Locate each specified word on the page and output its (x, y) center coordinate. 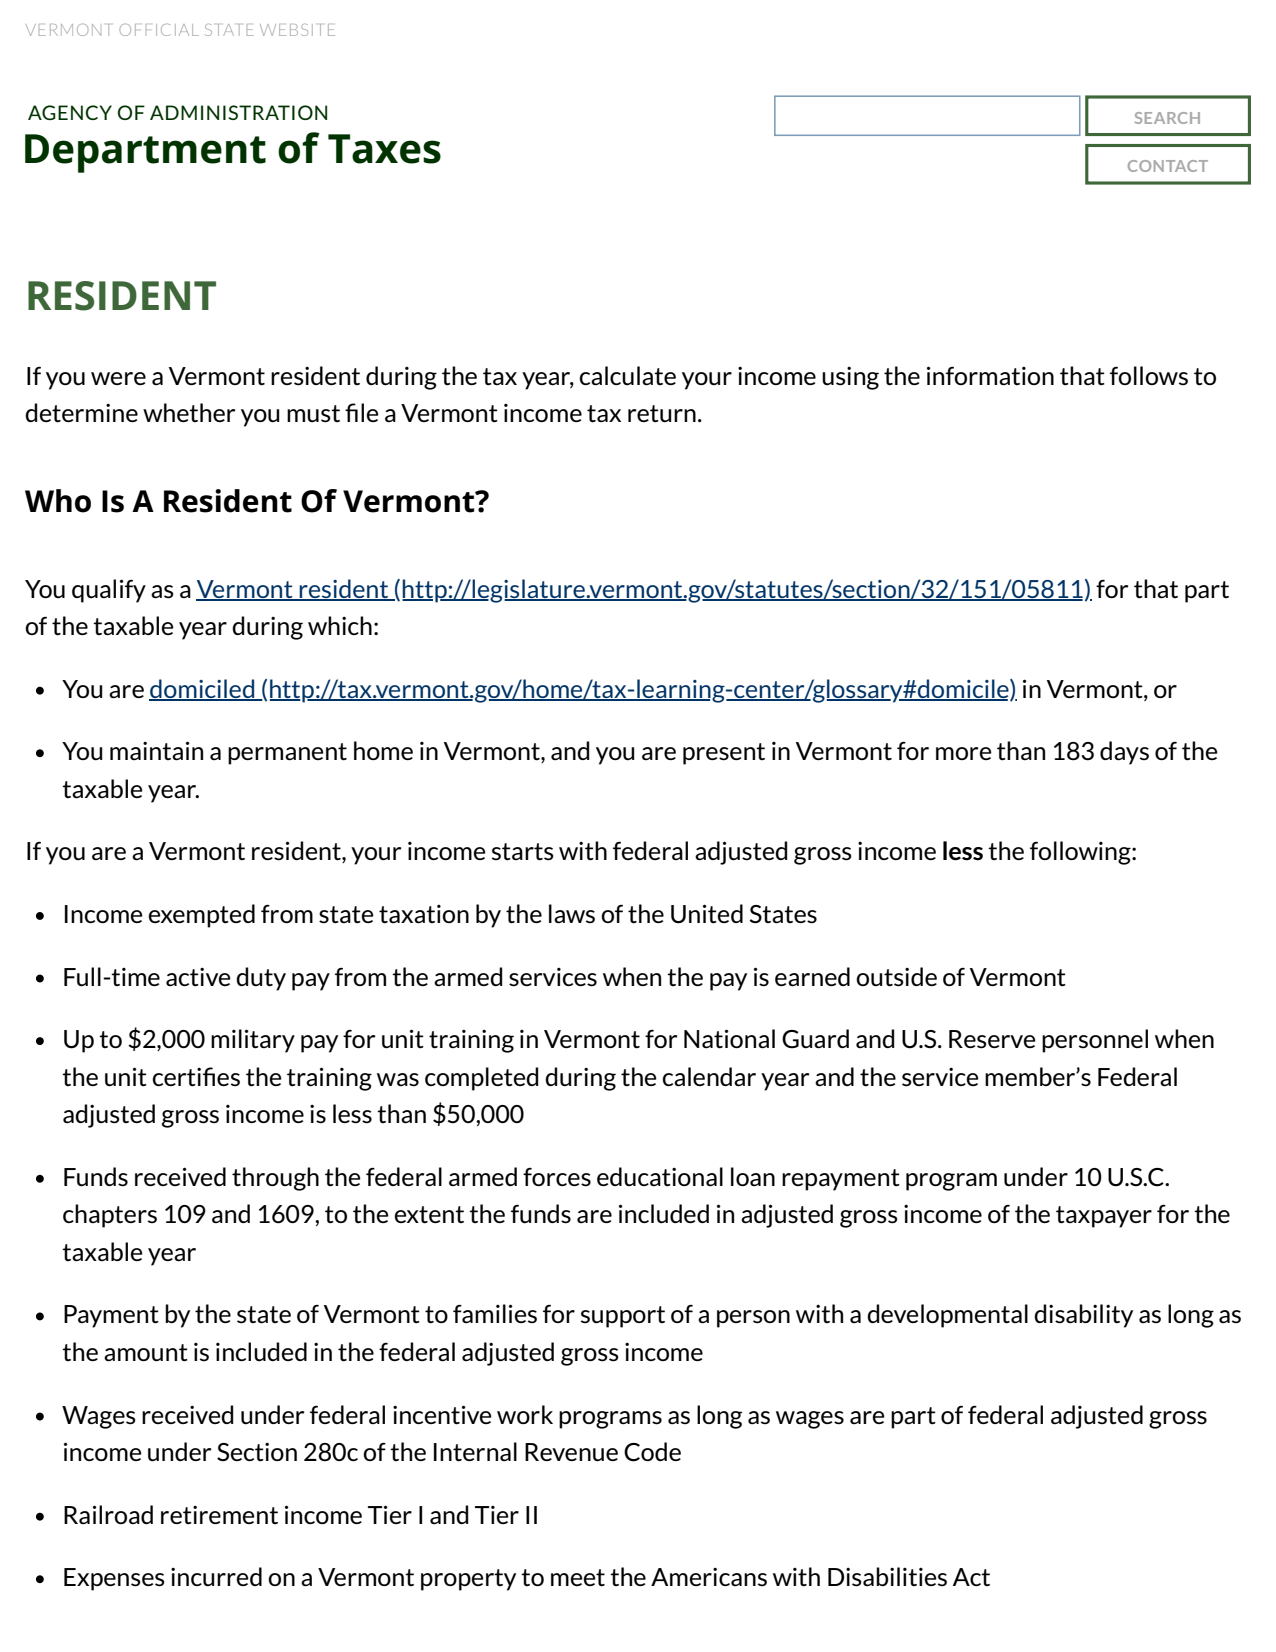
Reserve (992, 1039)
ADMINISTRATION (238, 112)
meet (578, 1578)
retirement (219, 1515)
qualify (109, 591)
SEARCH (1167, 118)
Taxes (384, 149)
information (990, 376)
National (729, 1039)
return (662, 414)
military (253, 1041)
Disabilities (887, 1577)
